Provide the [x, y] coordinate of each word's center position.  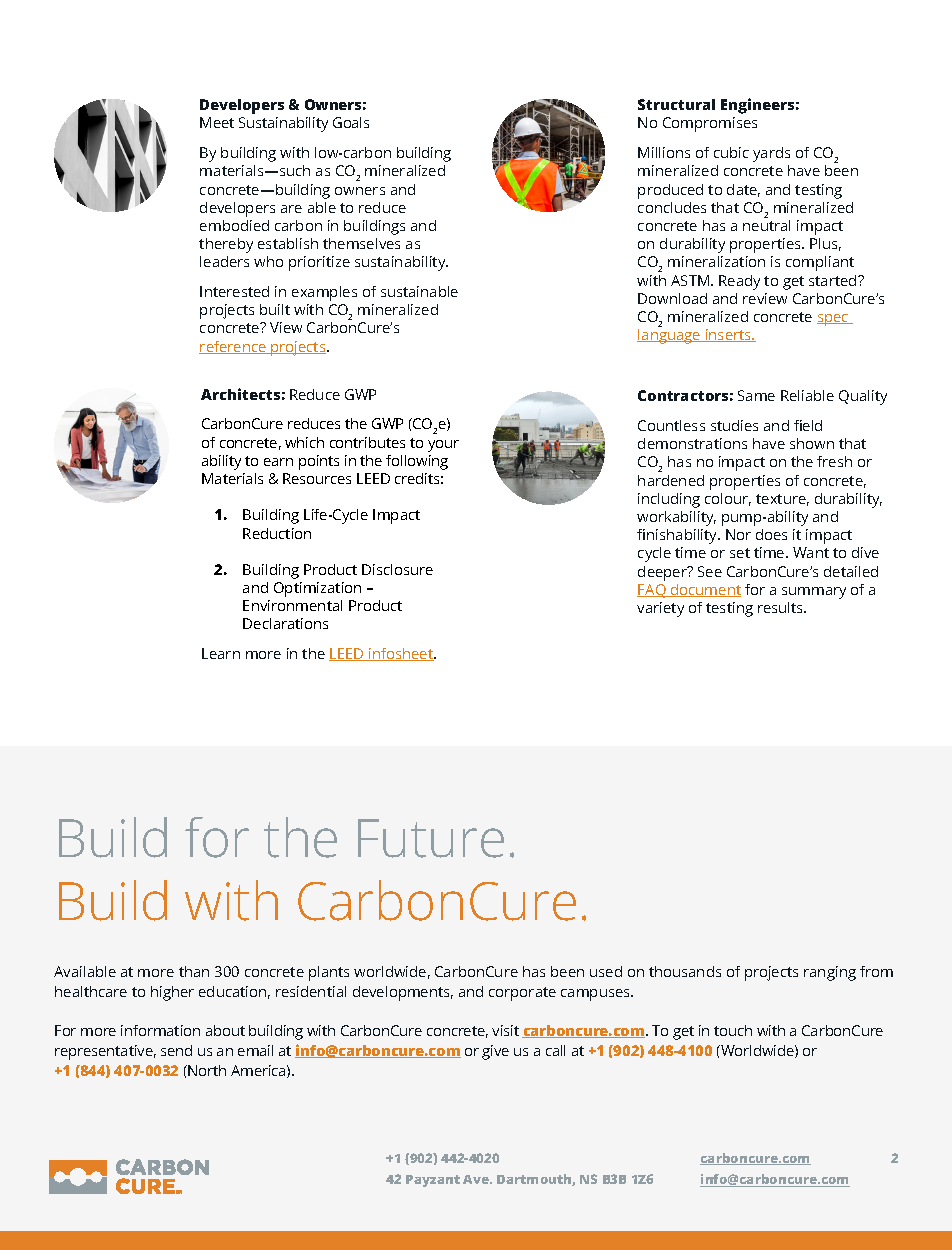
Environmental [292, 605]
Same [756, 395]
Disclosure [397, 569]
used [606, 971]
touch [733, 1030]
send [176, 1050]
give [495, 1052]
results [782, 607]
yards [771, 154]
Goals [351, 122]
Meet [217, 122]
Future [431, 838]
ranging [830, 973]
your [443, 446]
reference [233, 347]
